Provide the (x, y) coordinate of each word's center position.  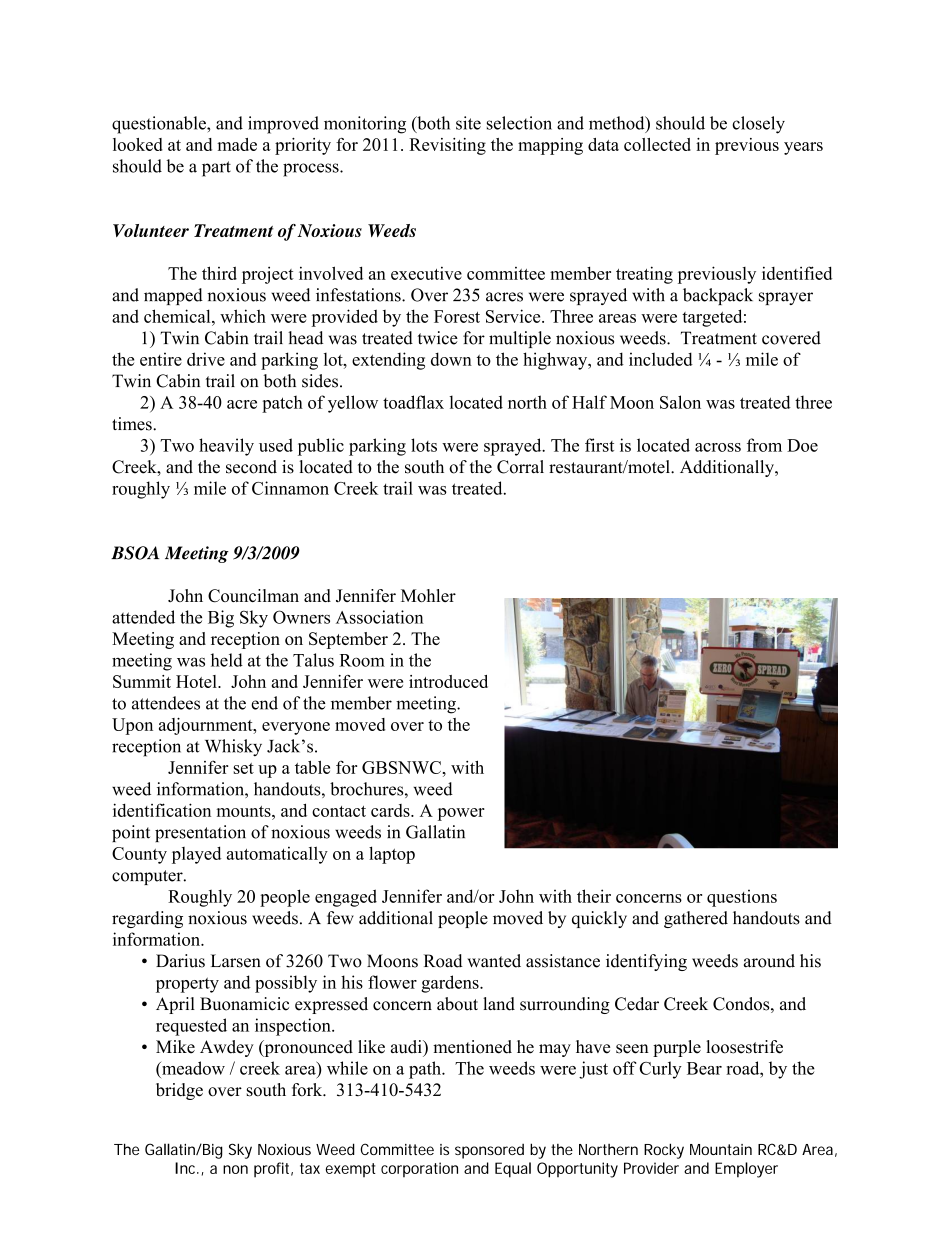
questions (742, 898)
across (718, 447)
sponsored (489, 1151)
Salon (680, 402)
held (227, 660)
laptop (392, 855)
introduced (448, 681)
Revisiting (447, 146)
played (196, 855)
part (216, 169)
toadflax (413, 402)
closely (758, 125)
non (235, 1169)
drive (206, 359)
